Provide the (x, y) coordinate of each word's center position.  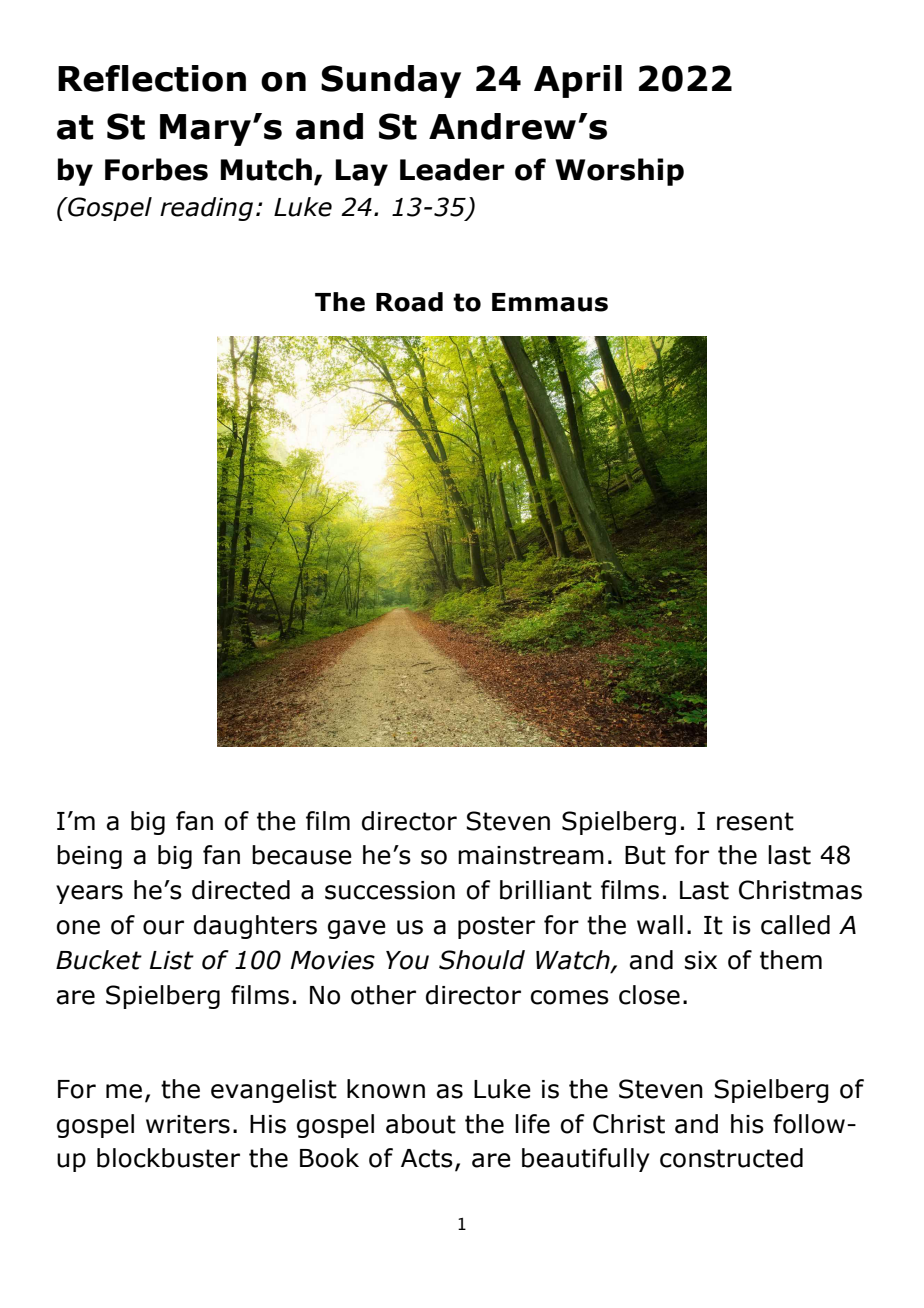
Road (409, 302)
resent (755, 821)
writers (188, 1124)
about (421, 1124)
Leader (452, 169)
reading (206, 209)
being (89, 857)
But (645, 855)
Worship (619, 172)
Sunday (391, 81)
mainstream (531, 855)
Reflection (152, 78)
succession (390, 890)
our (163, 927)
